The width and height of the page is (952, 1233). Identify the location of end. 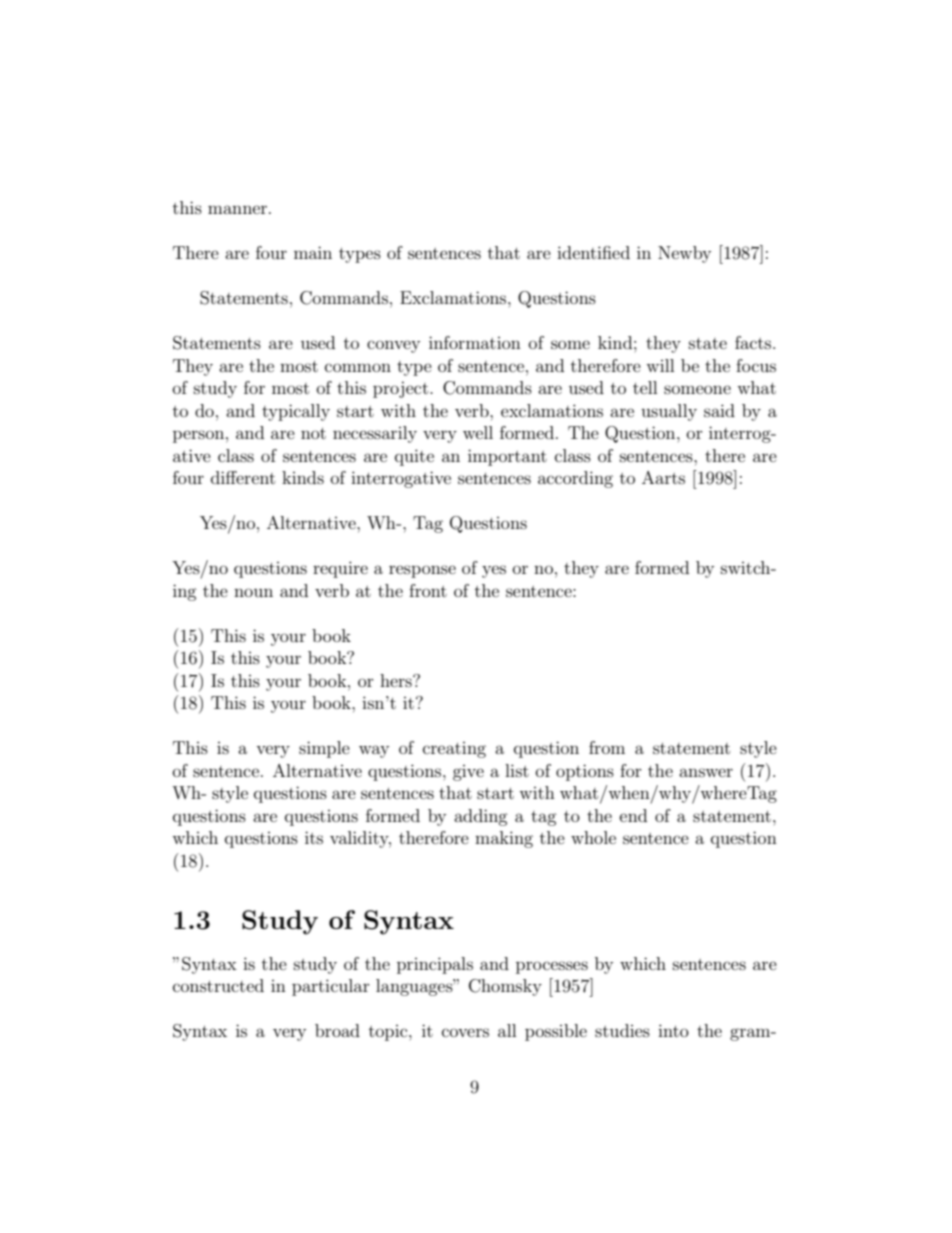
(633, 815).
